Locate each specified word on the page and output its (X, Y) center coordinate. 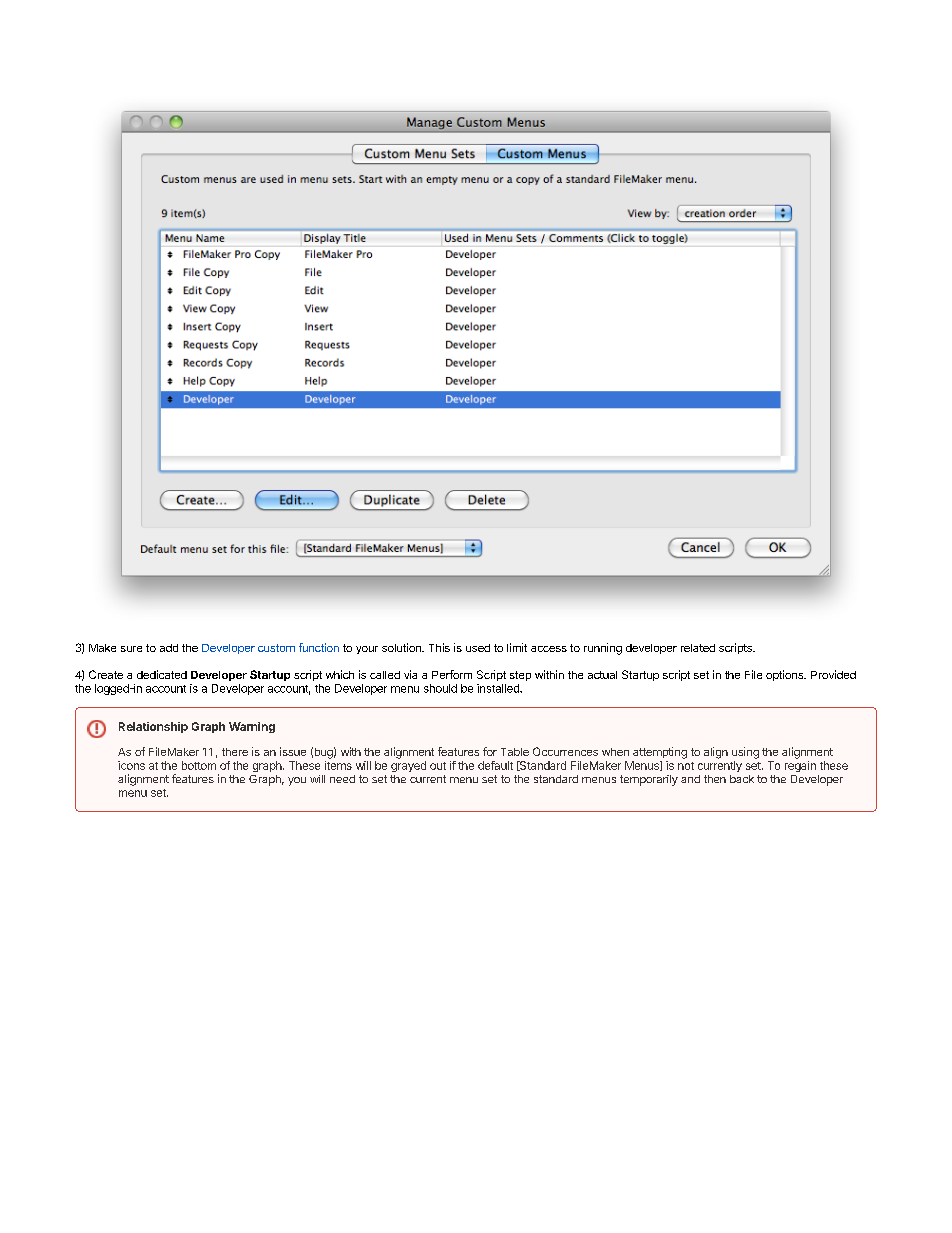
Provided (833, 674)
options (786, 675)
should (440, 688)
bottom (199, 765)
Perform (452, 674)
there (235, 752)
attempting (660, 753)
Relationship (153, 727)
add (169, 648)
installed (499, 688)
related (698, 648)
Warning (252, 727)
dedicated (162, 674)
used (478, 648)
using (745, 753)
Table (515, 752)
